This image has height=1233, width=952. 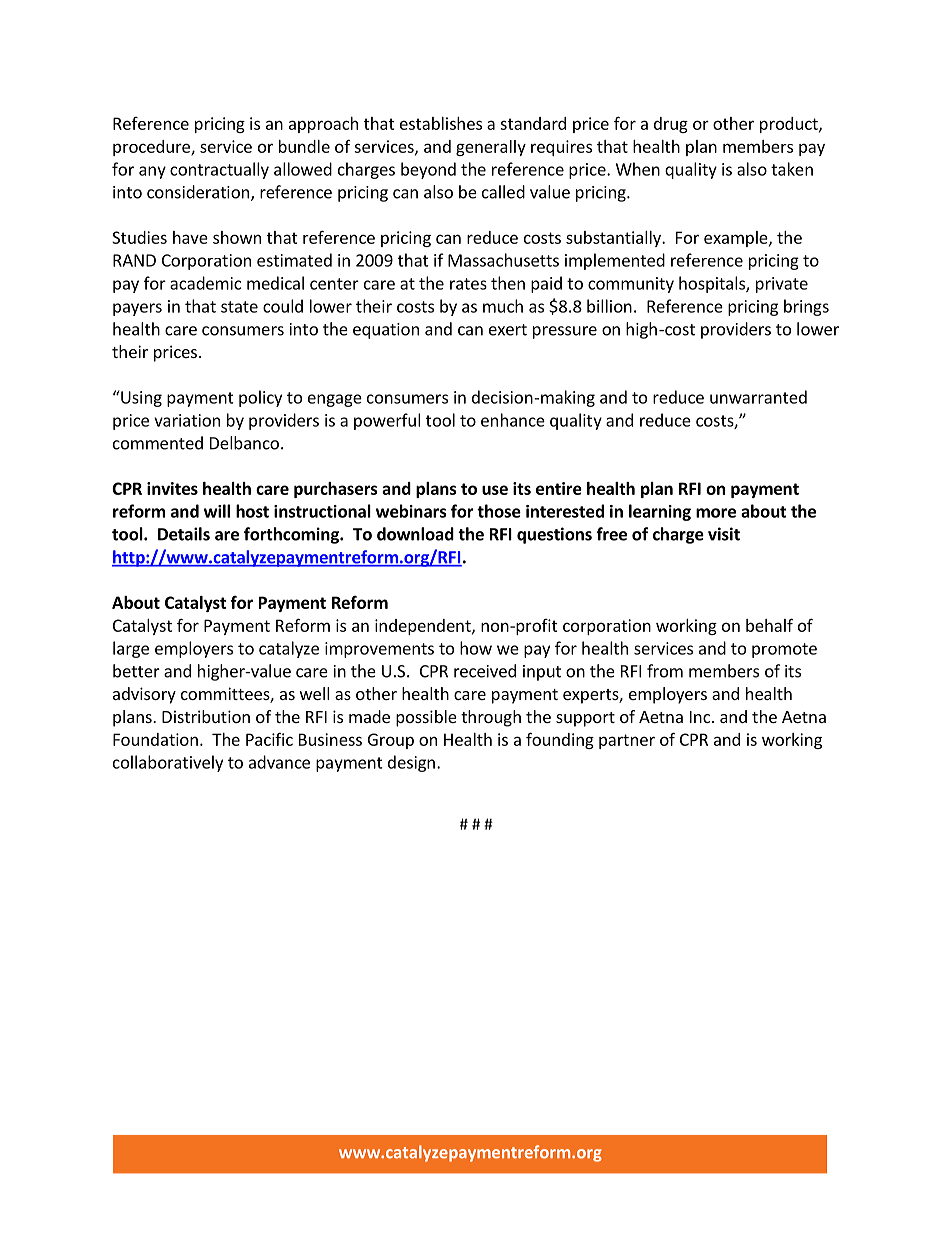 What do you see at coordinates (508, 330) in the image?
I see `exert` at bounding box center [508, 330].
